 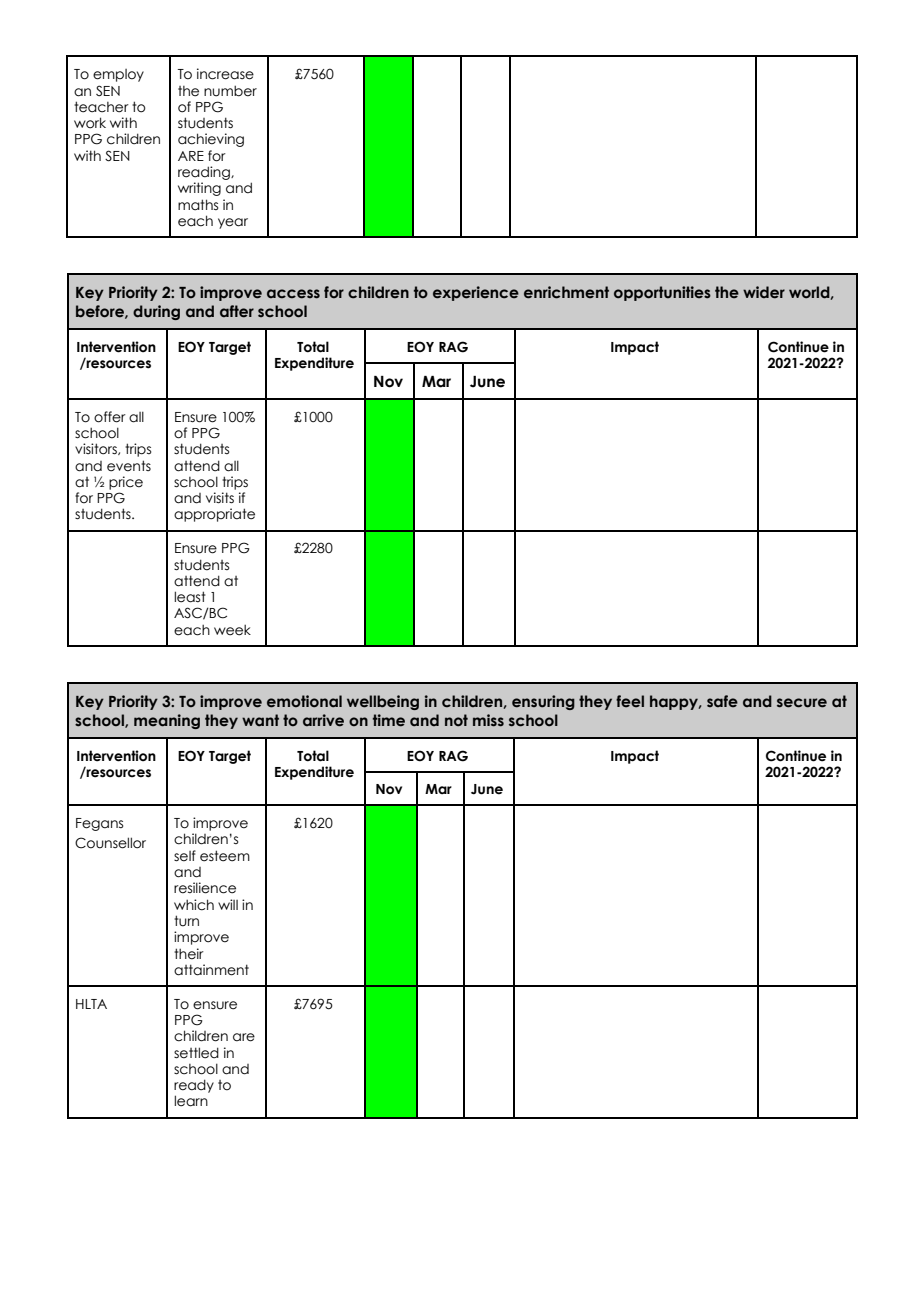 What do you see at coordinates (185, 856) in the page?
I see `self` at bounding box center [185, 856].
